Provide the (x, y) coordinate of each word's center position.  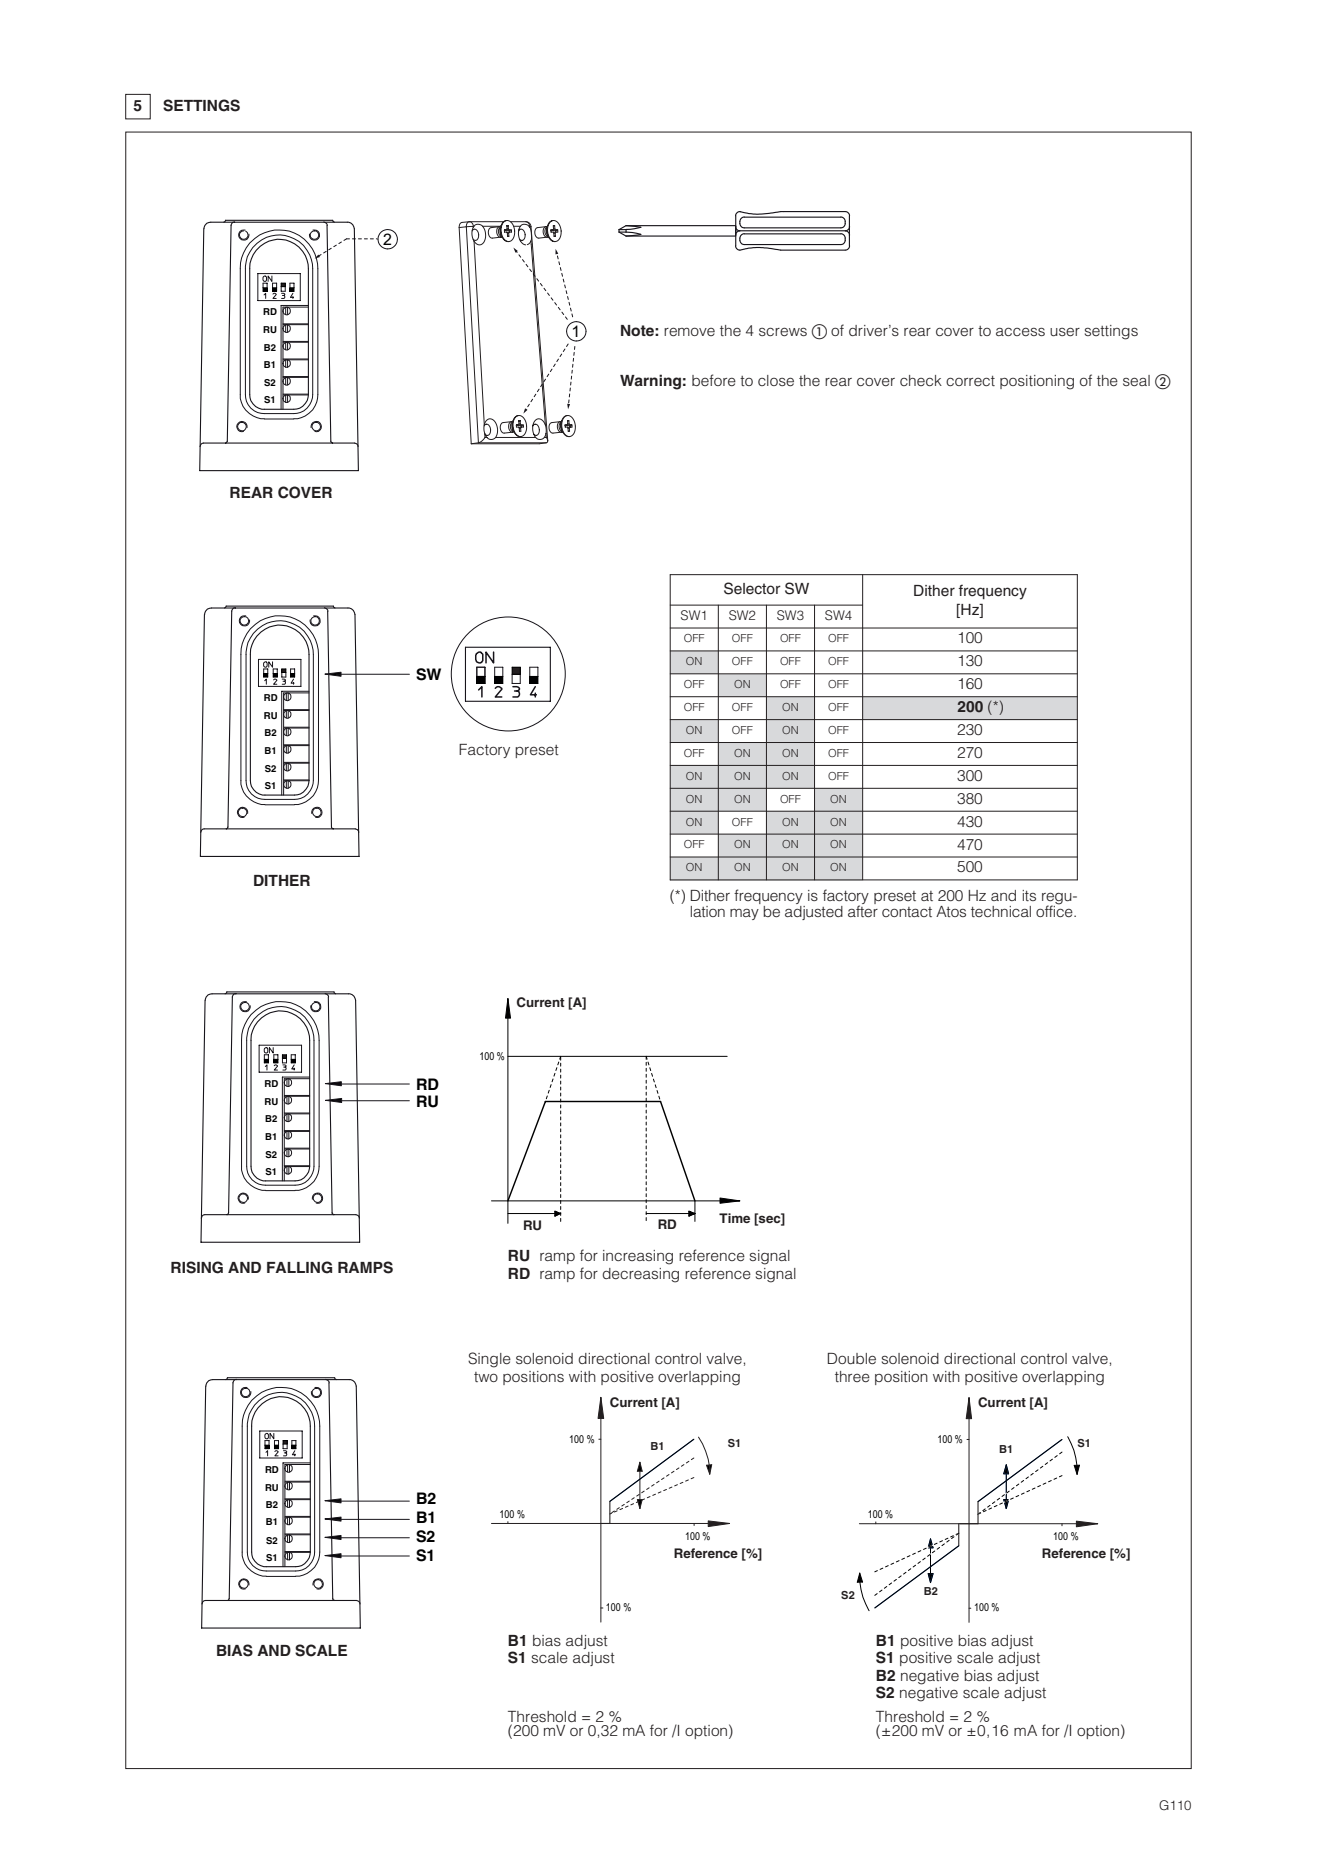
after (863, 910)
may (744, 914)
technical (1001, 911)
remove (689, 332)
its (1029, 895)
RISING (197, 1267)
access (1020, 331)
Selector (752, 588)
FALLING (299, 1267)
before (714, 380)
